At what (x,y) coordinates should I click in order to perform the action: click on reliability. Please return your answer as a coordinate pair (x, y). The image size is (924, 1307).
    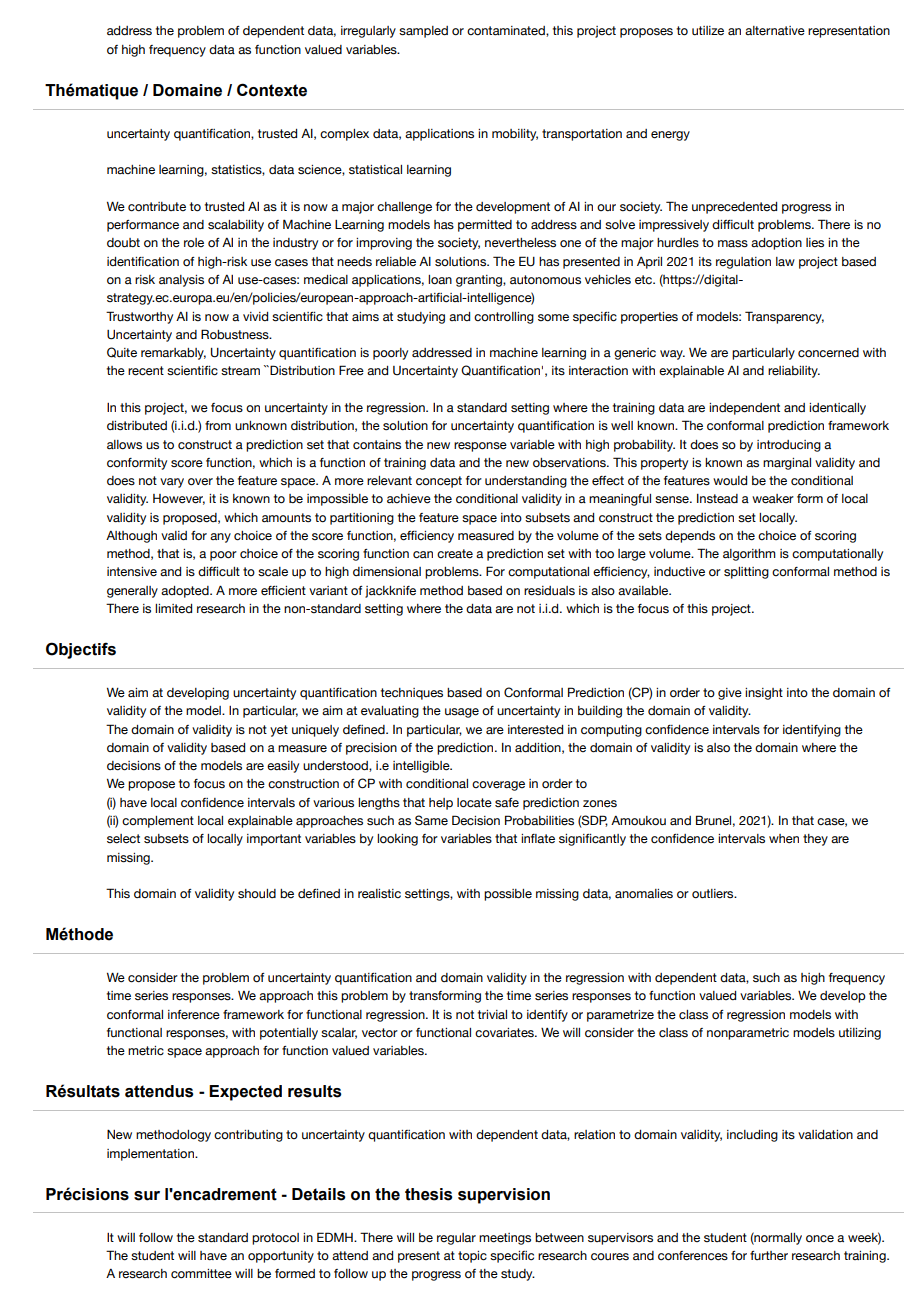
    Looking at the image, I should click on (794, 372).
